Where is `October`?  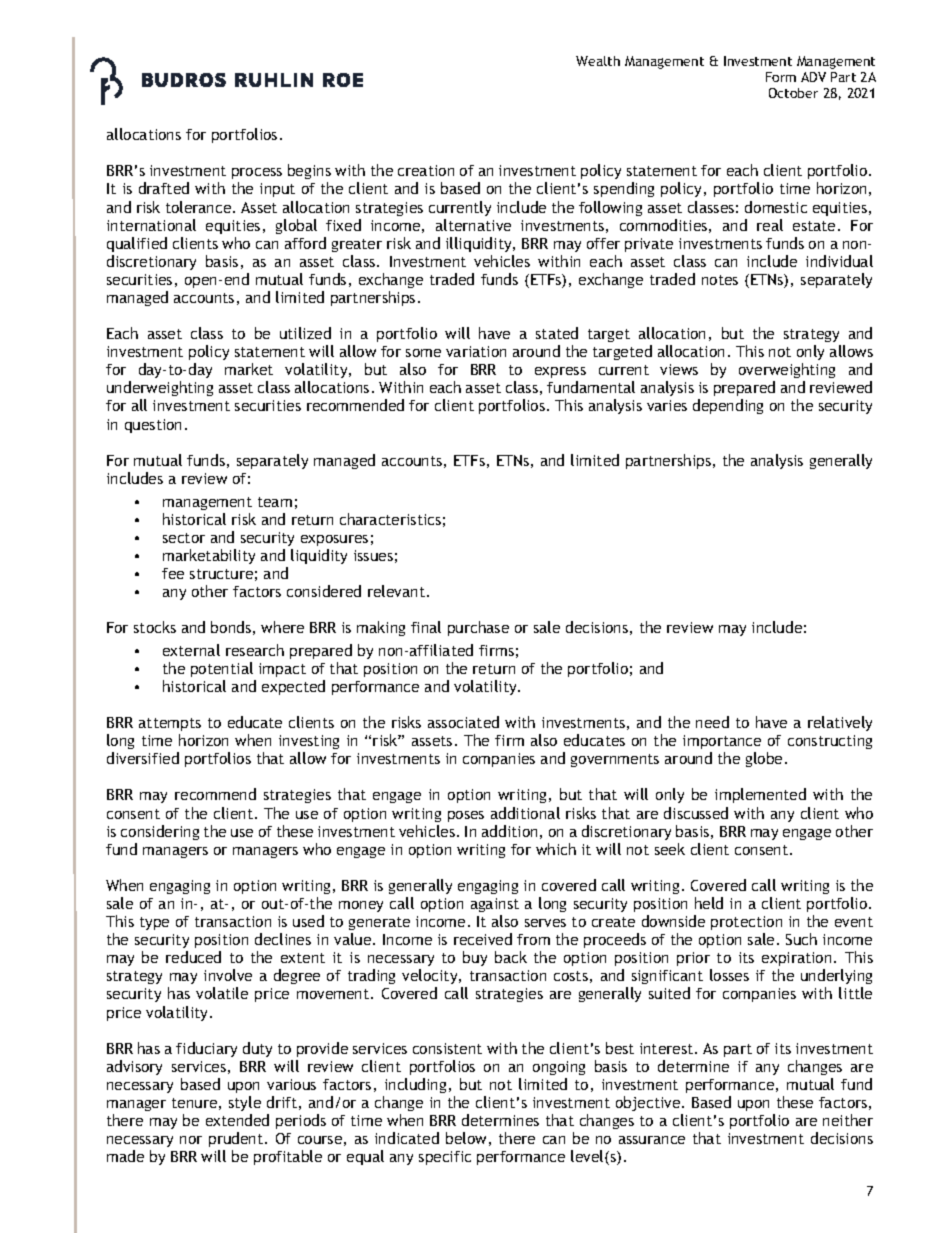
October is located at coordinates (793, 93).
